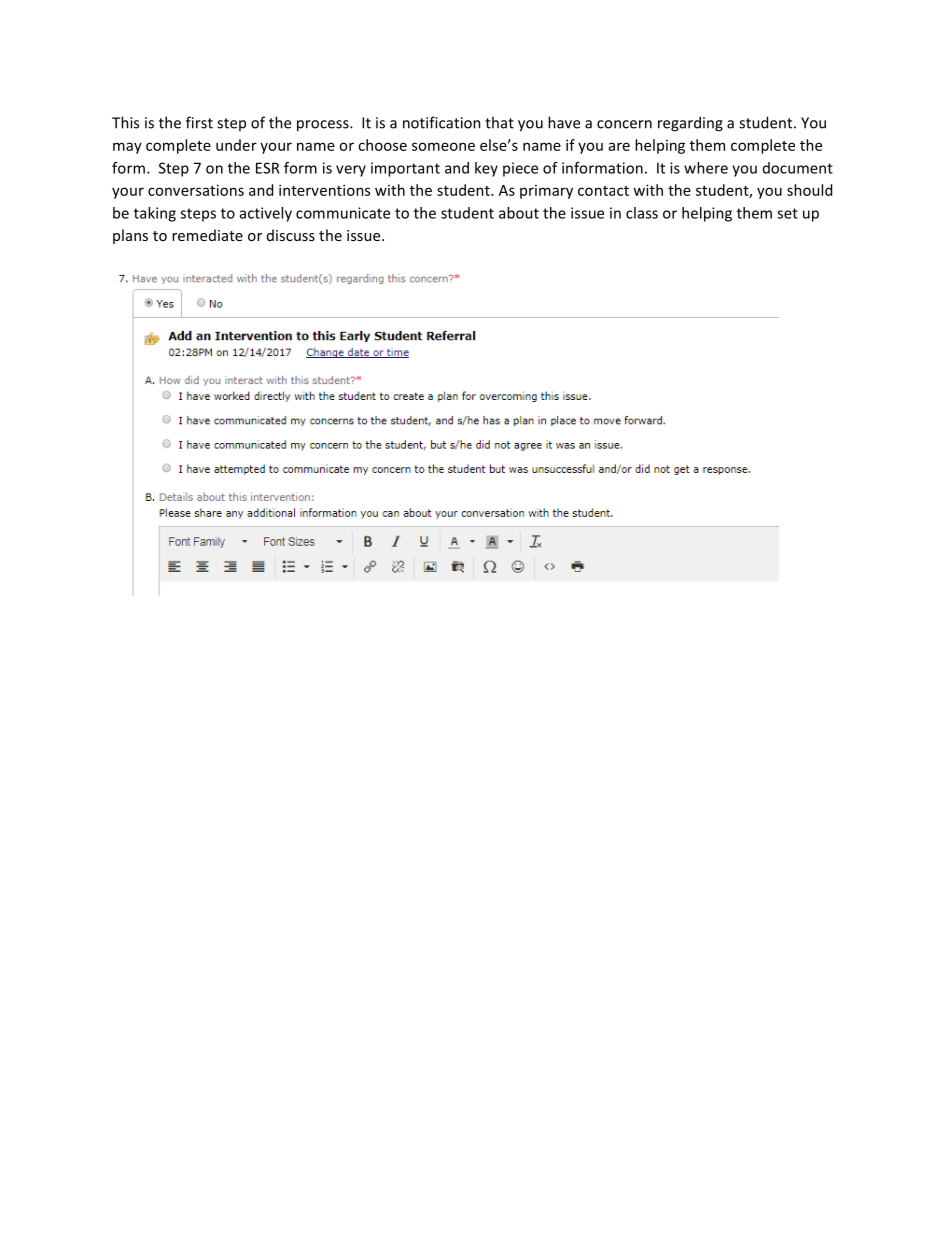  I want to click on notification, so click(442, 122).
